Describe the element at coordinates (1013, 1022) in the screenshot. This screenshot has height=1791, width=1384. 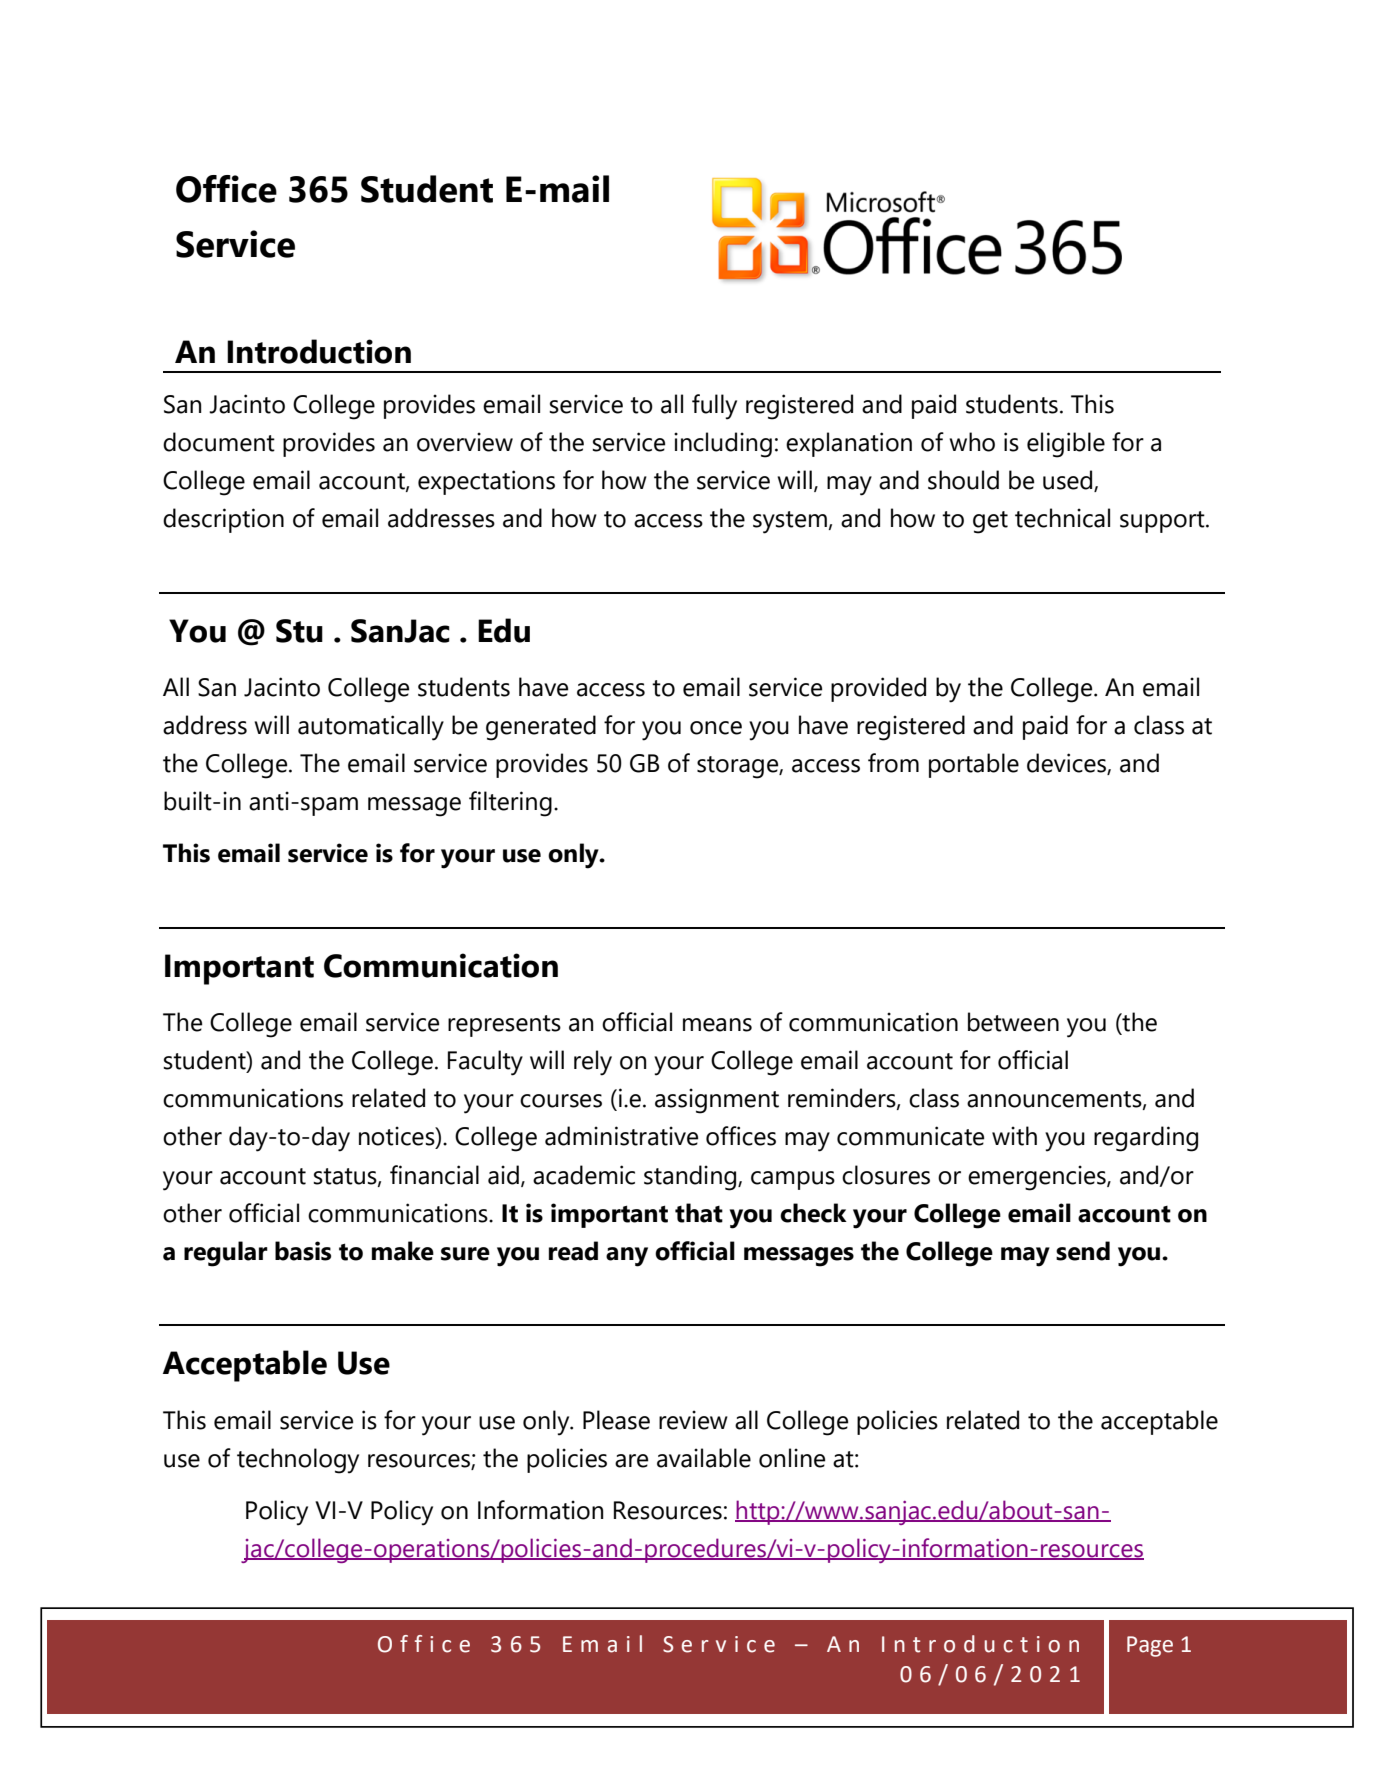
I see `between` at that location.
